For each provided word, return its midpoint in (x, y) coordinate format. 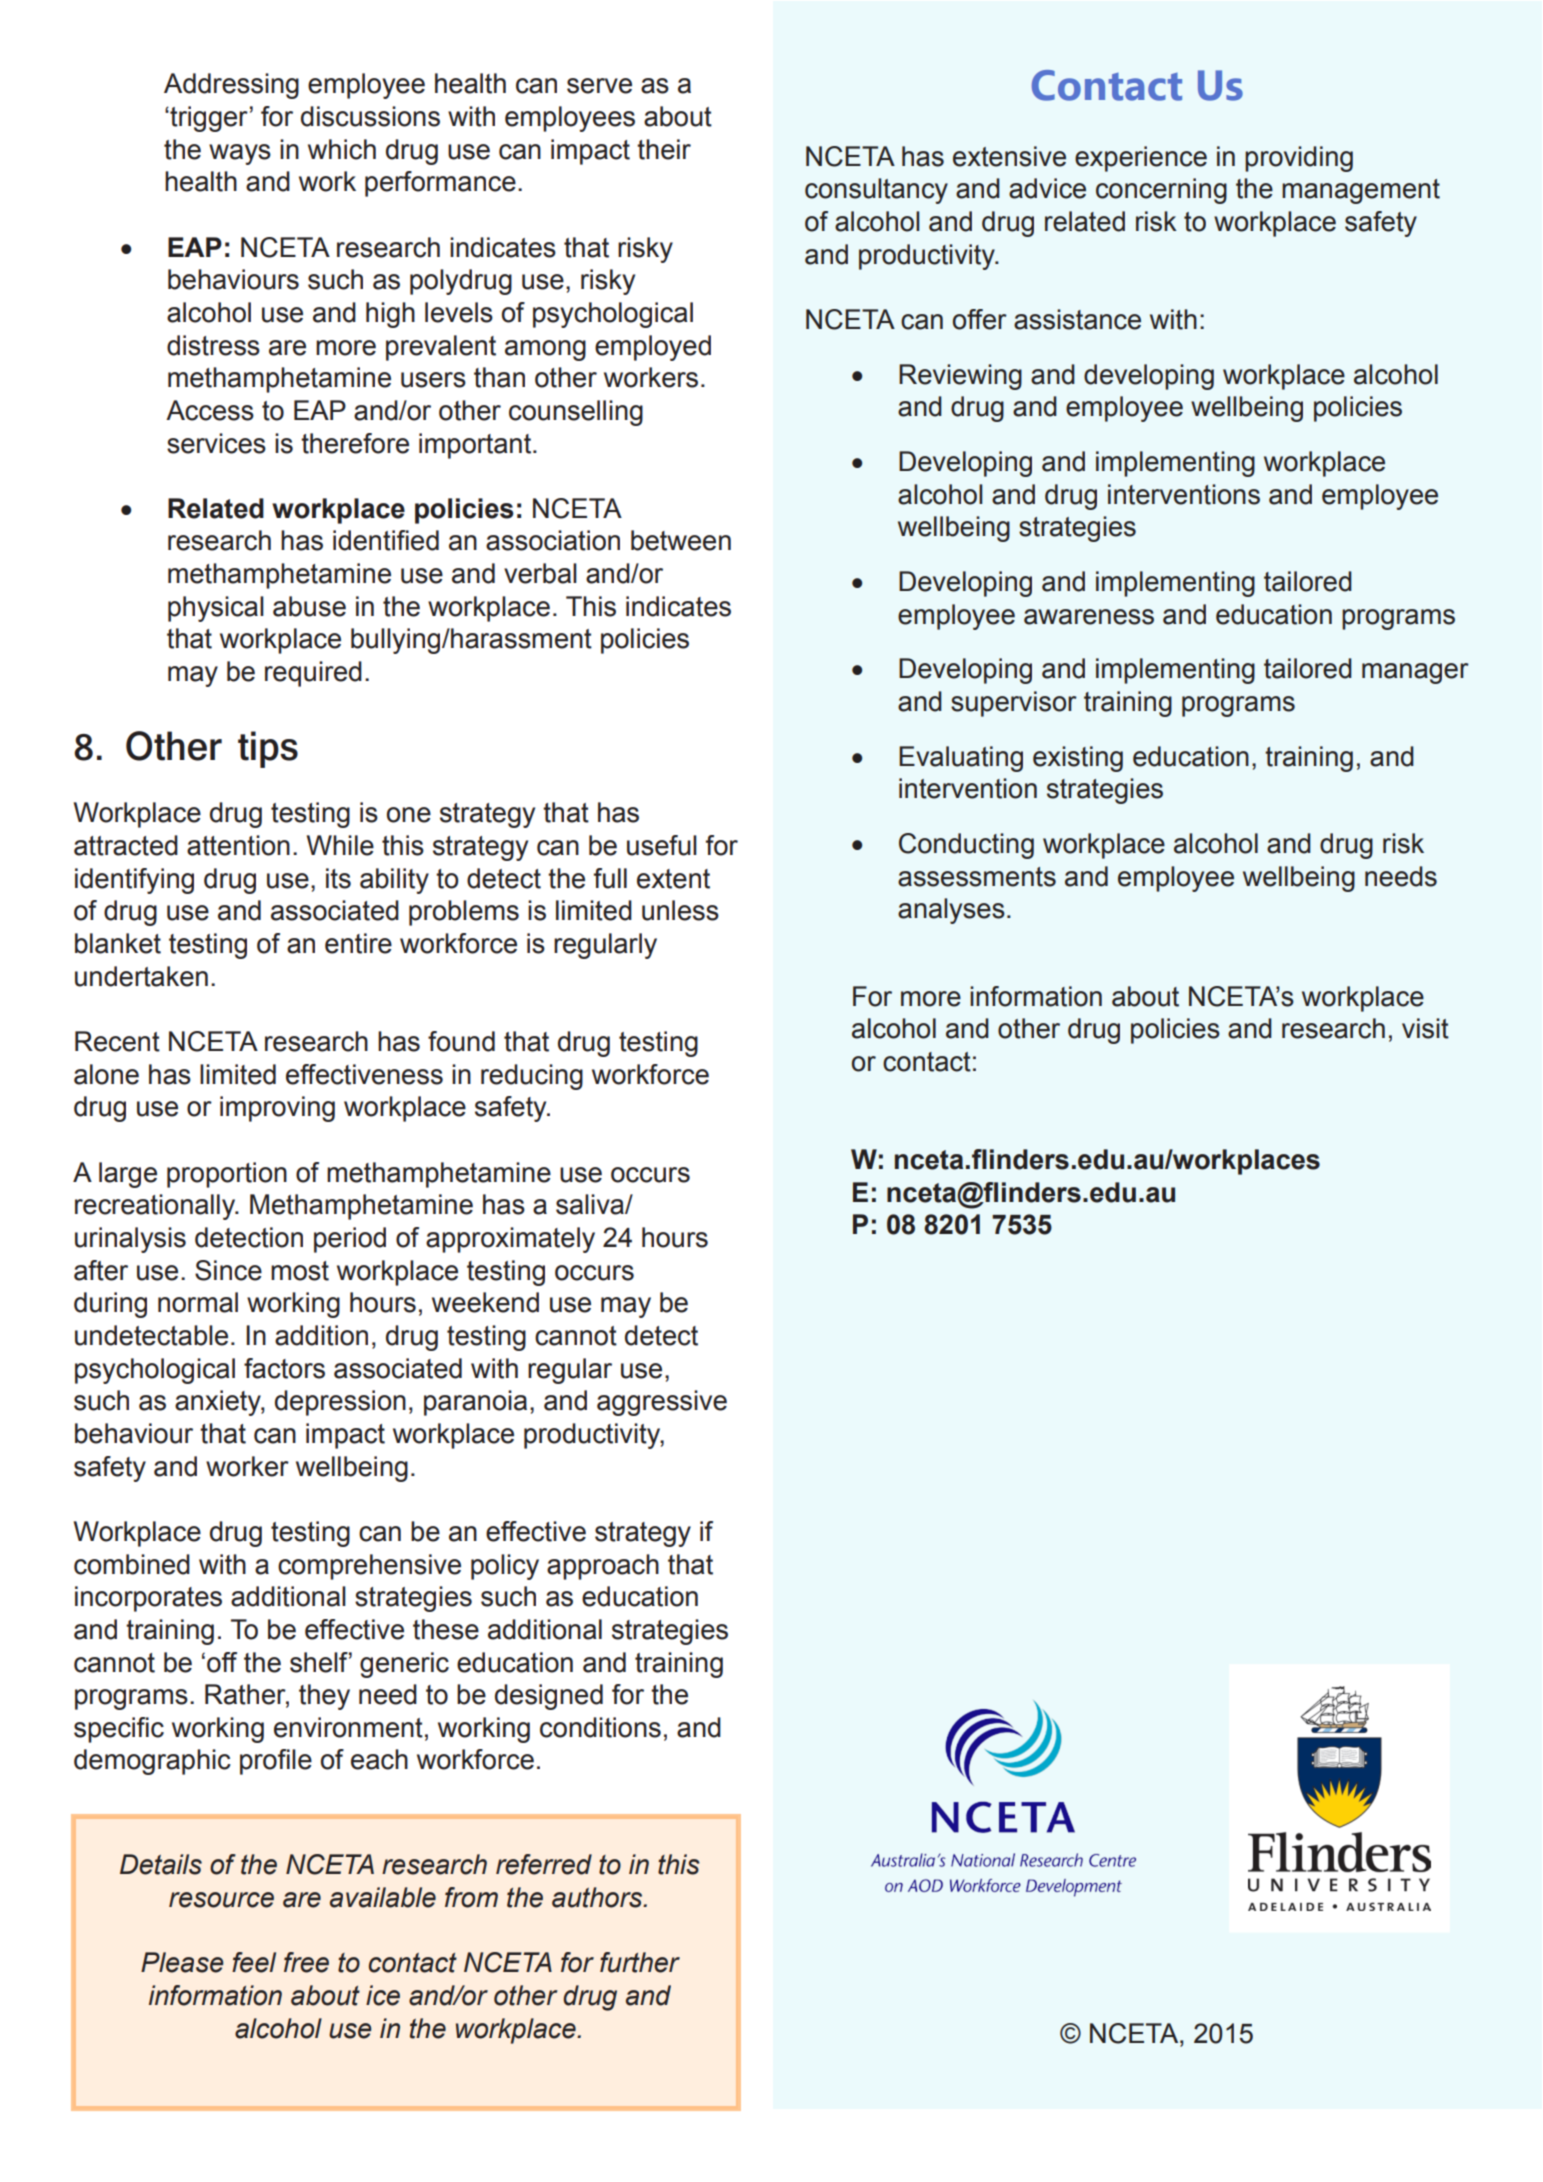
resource (221, 1900)
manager (1415, 673)
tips (268, 749)
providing (1299, 159)
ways (240, 154)
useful (662, 845)
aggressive (662, 1403)
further (640, 1962)
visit (1425, 1028)
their (664, 149)
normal (198, 1302)
